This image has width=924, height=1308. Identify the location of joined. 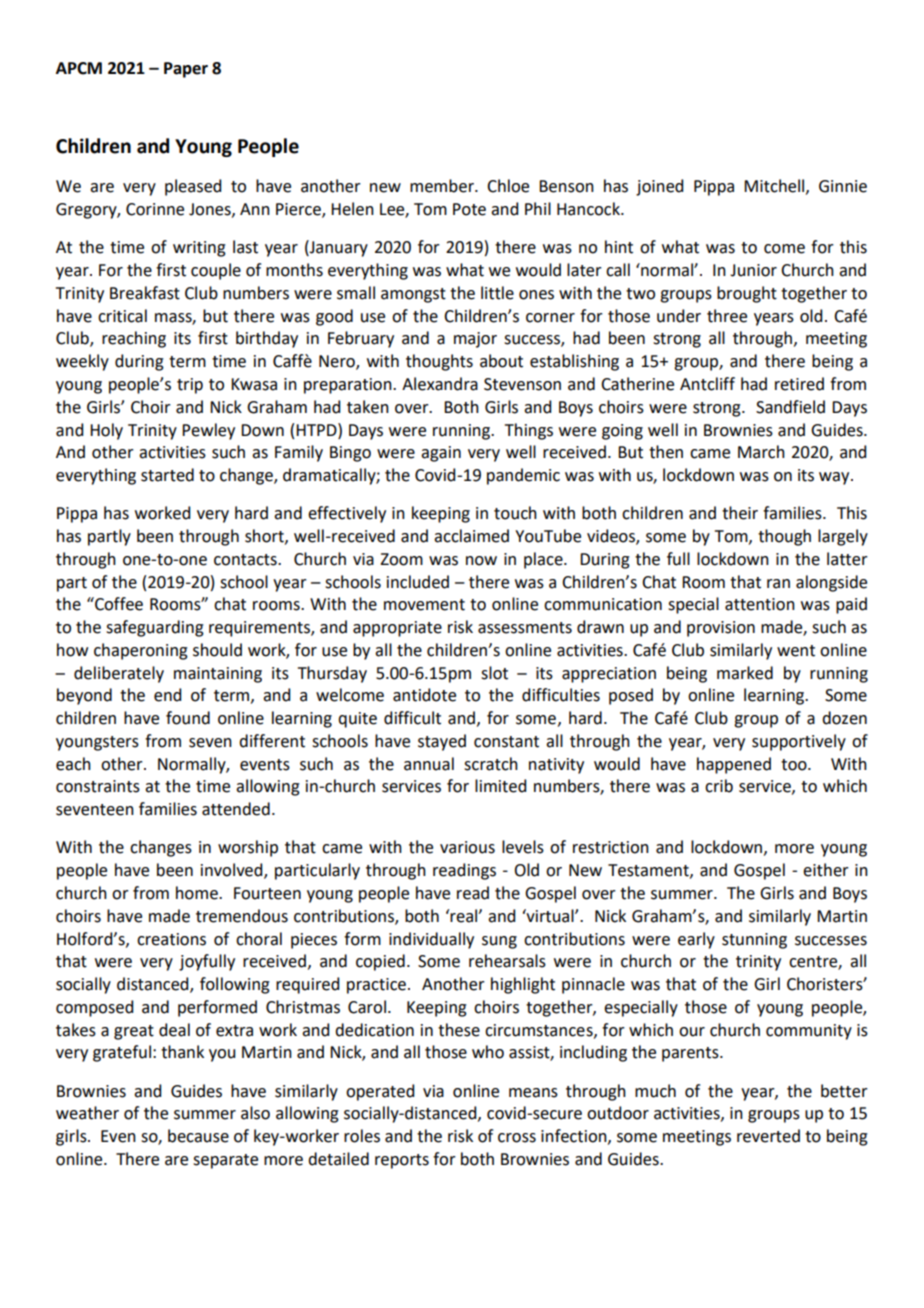
(659, 187).
